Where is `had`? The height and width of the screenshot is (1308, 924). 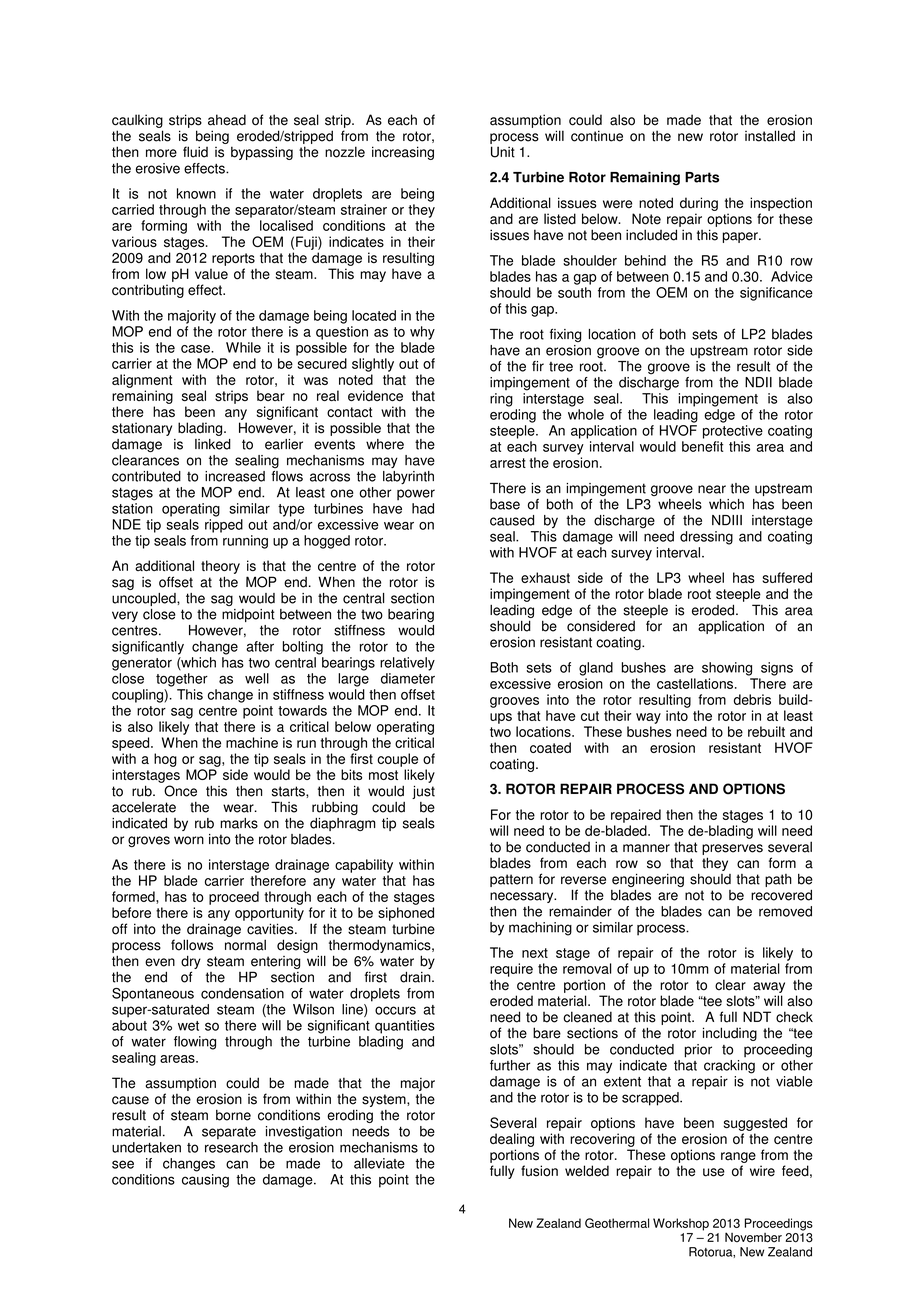
had is located at coordinates (423, 508).
